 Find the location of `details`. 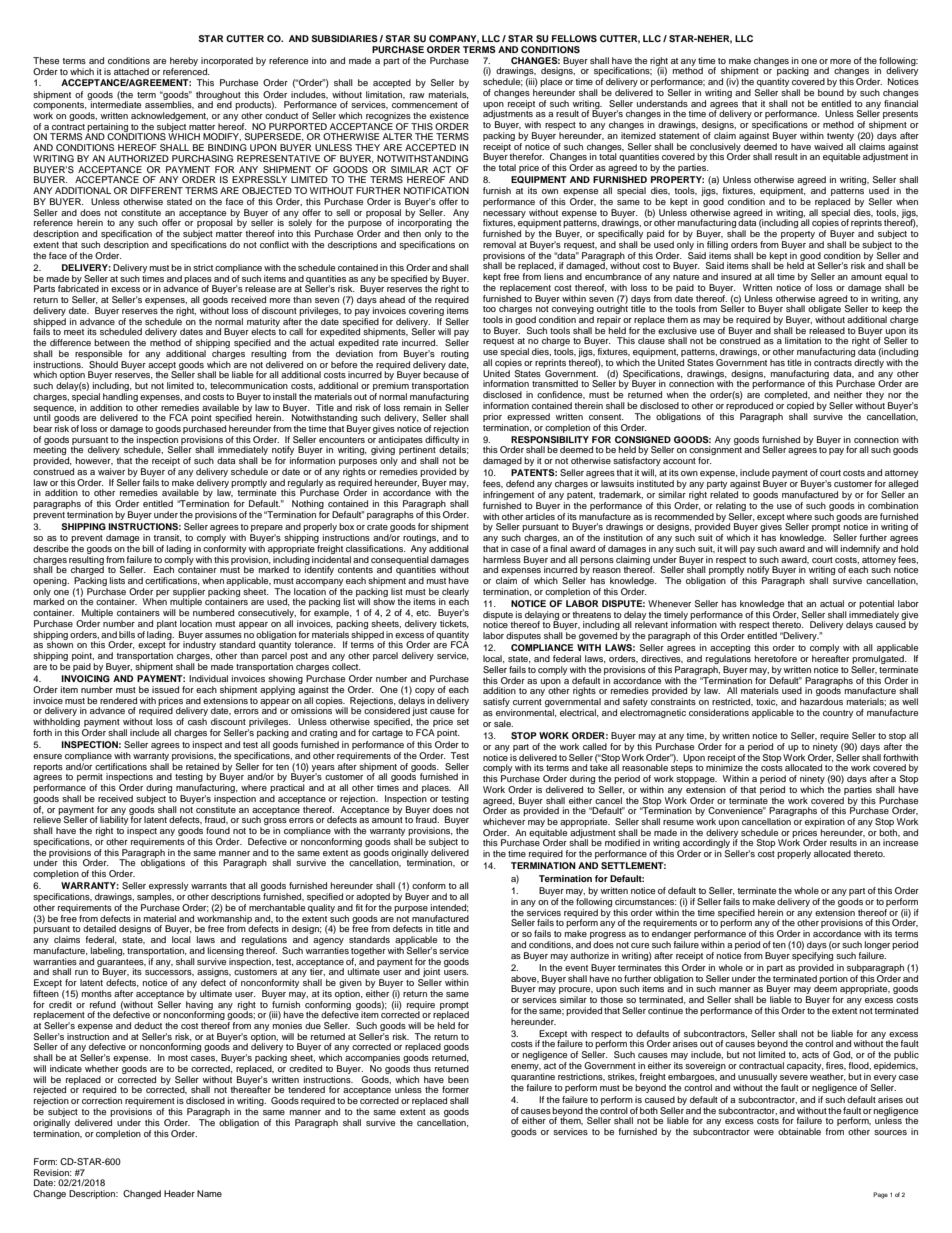

details is located at coordinates (454, 449).
